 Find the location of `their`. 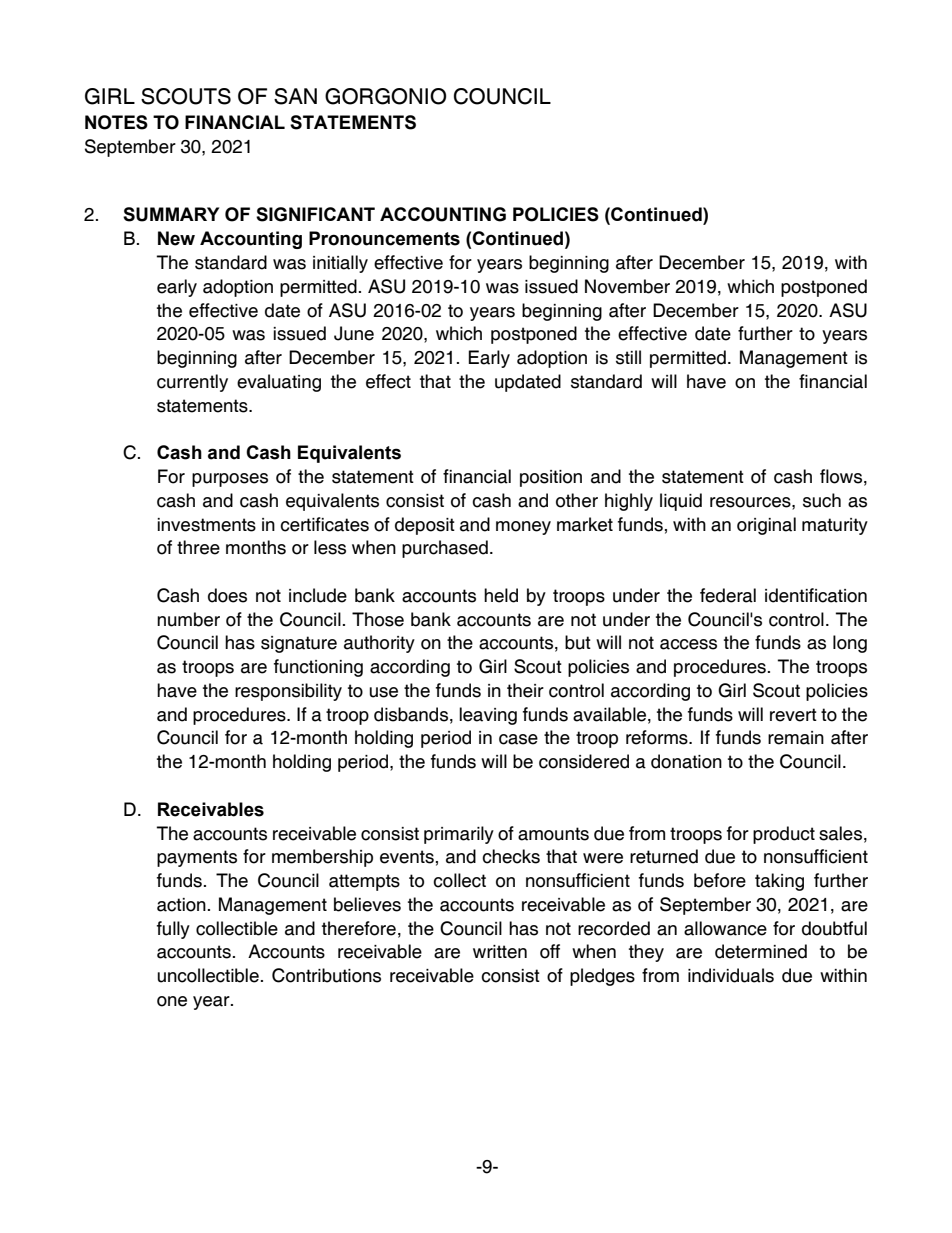

their is located at coordinates (525, 690).
